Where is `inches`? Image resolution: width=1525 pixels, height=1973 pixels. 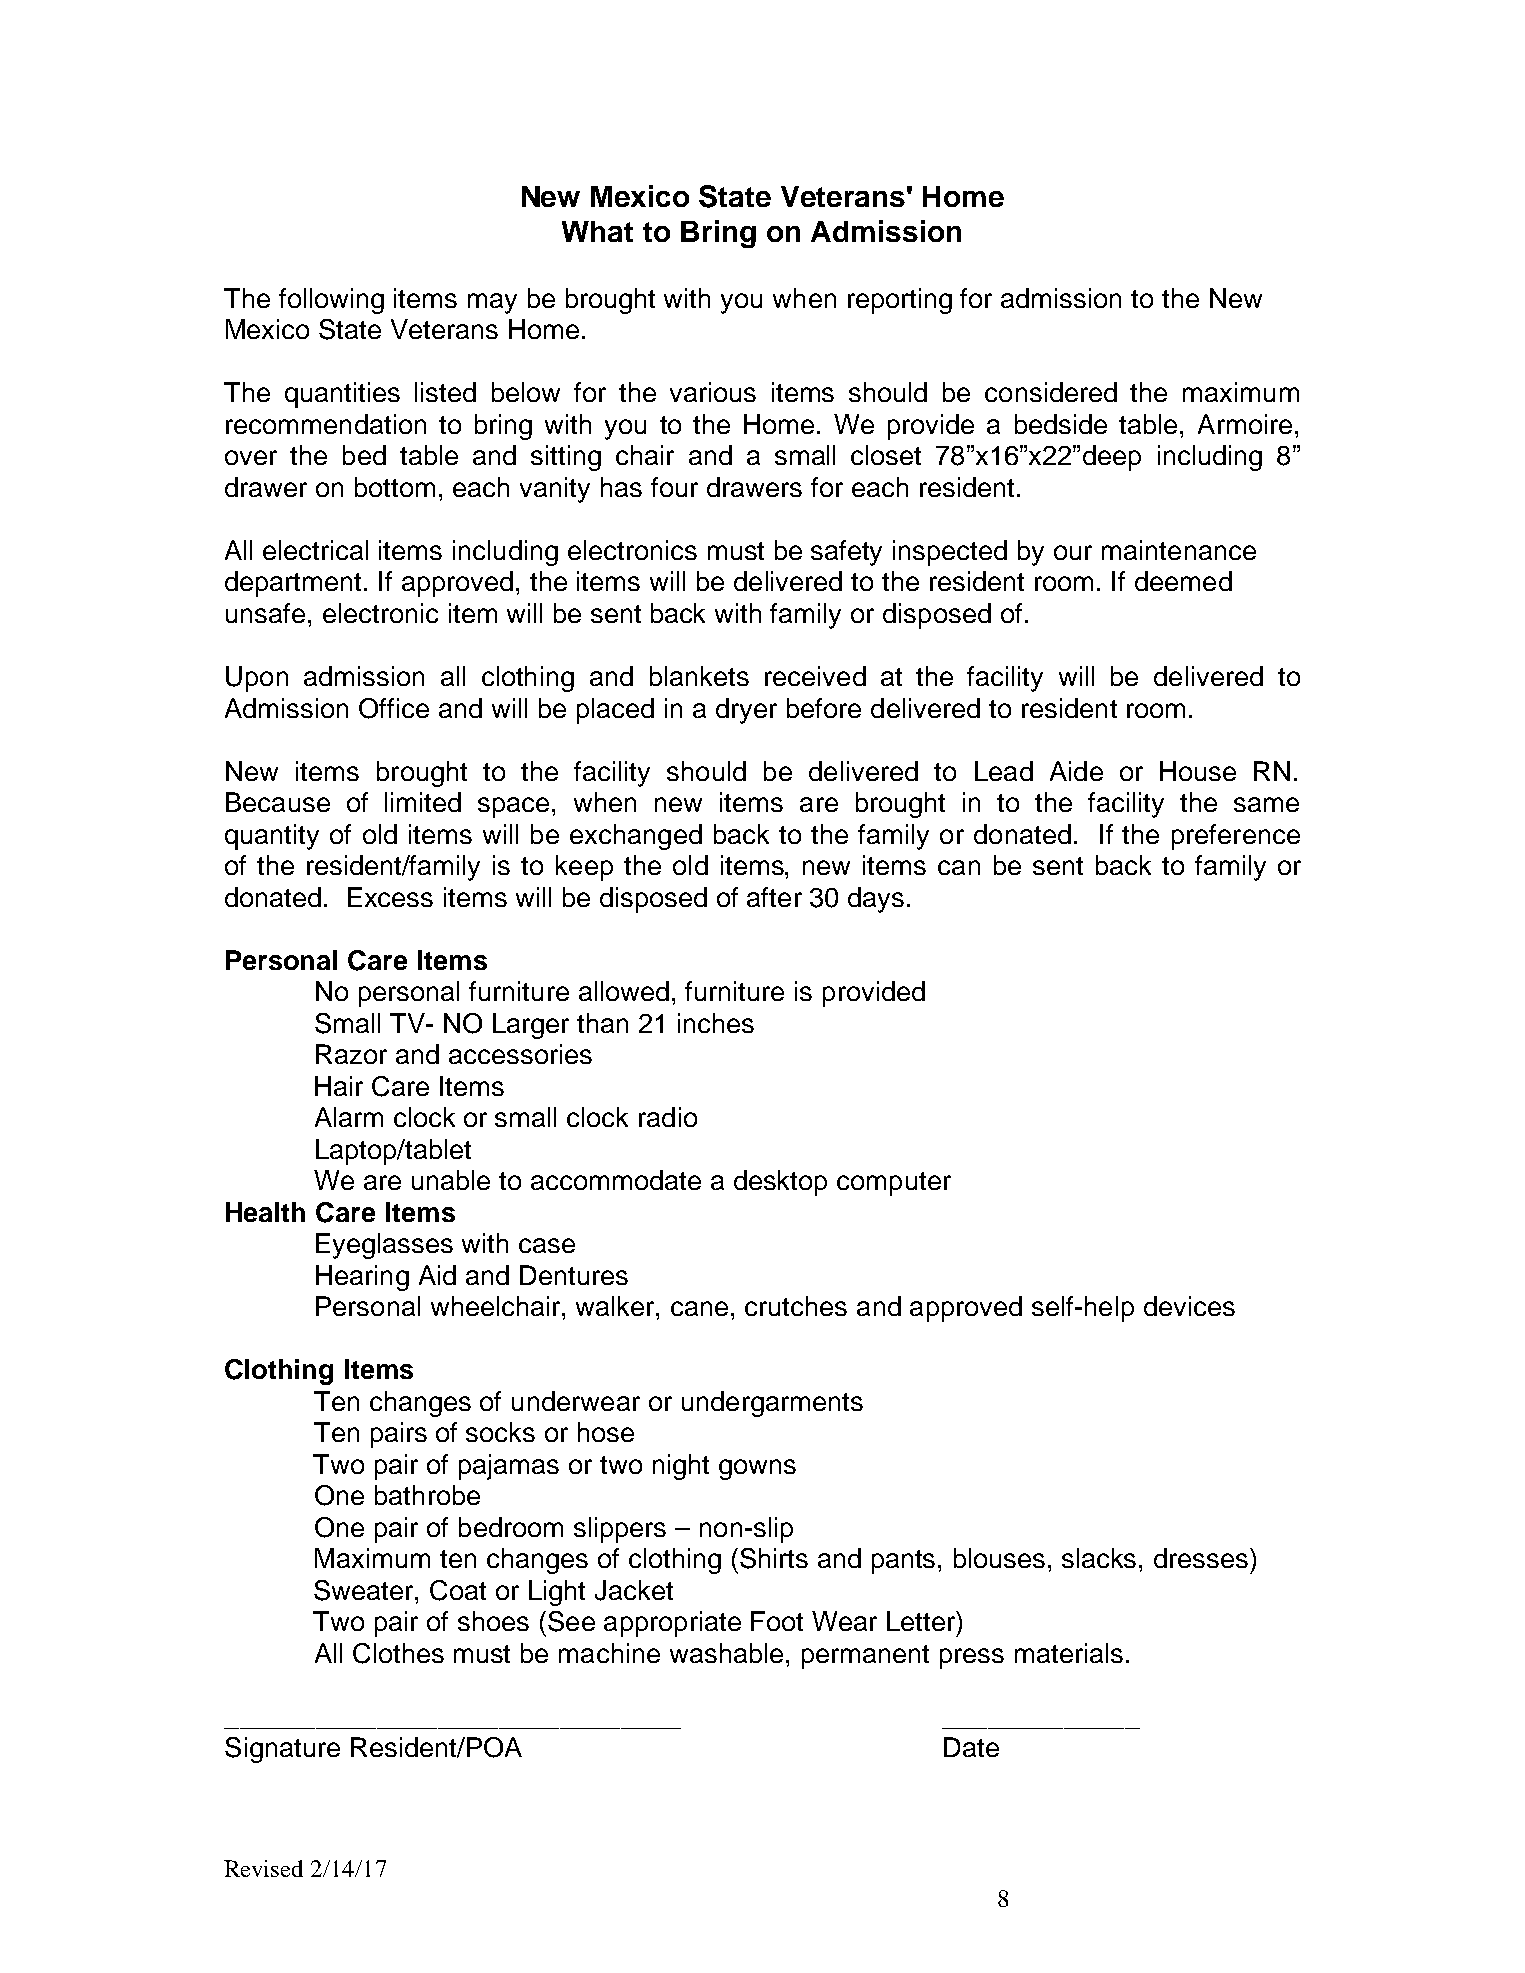
inches is located at coordinates (716, 1023).
